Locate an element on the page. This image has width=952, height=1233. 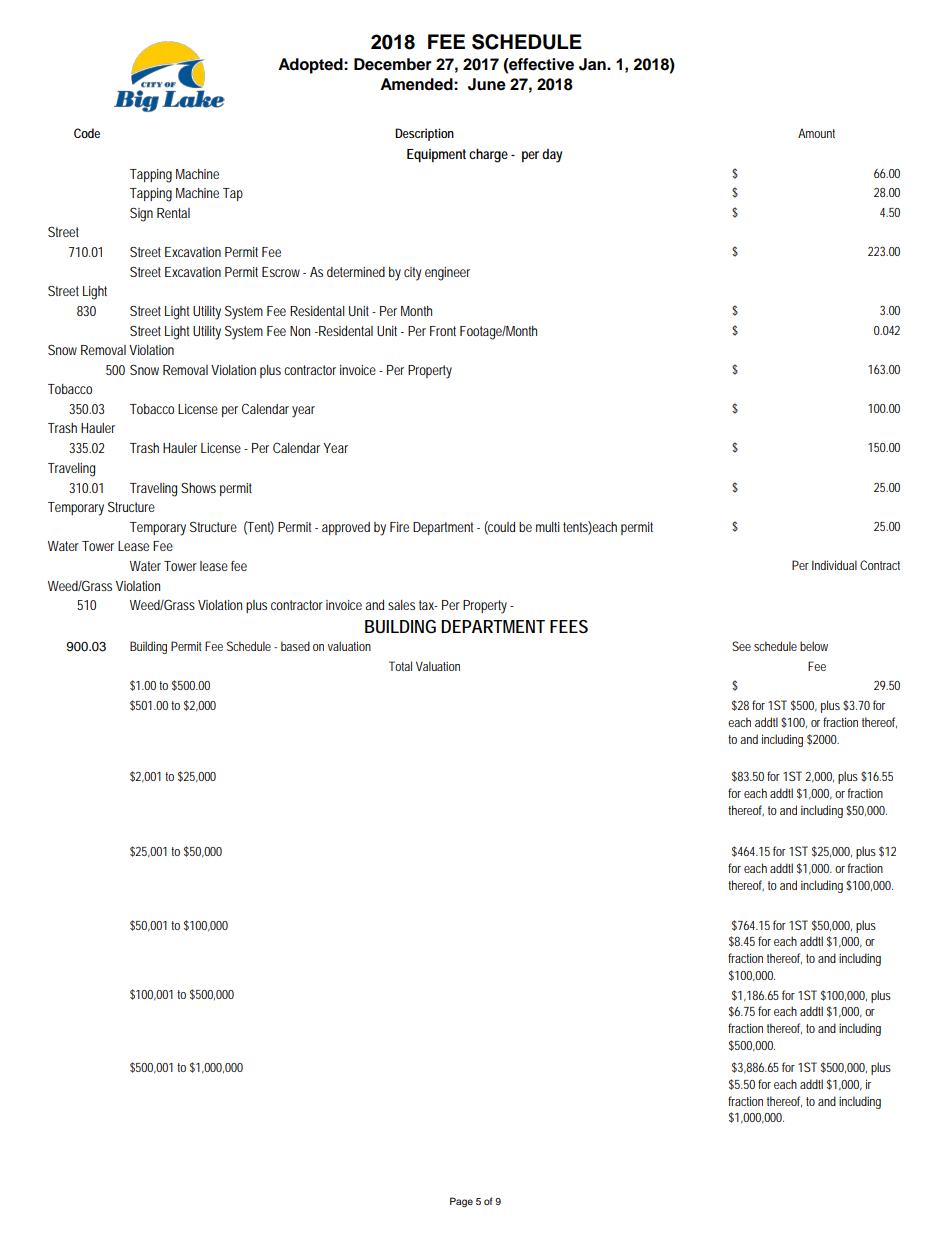
sales is located at coordinates (401, 605).
